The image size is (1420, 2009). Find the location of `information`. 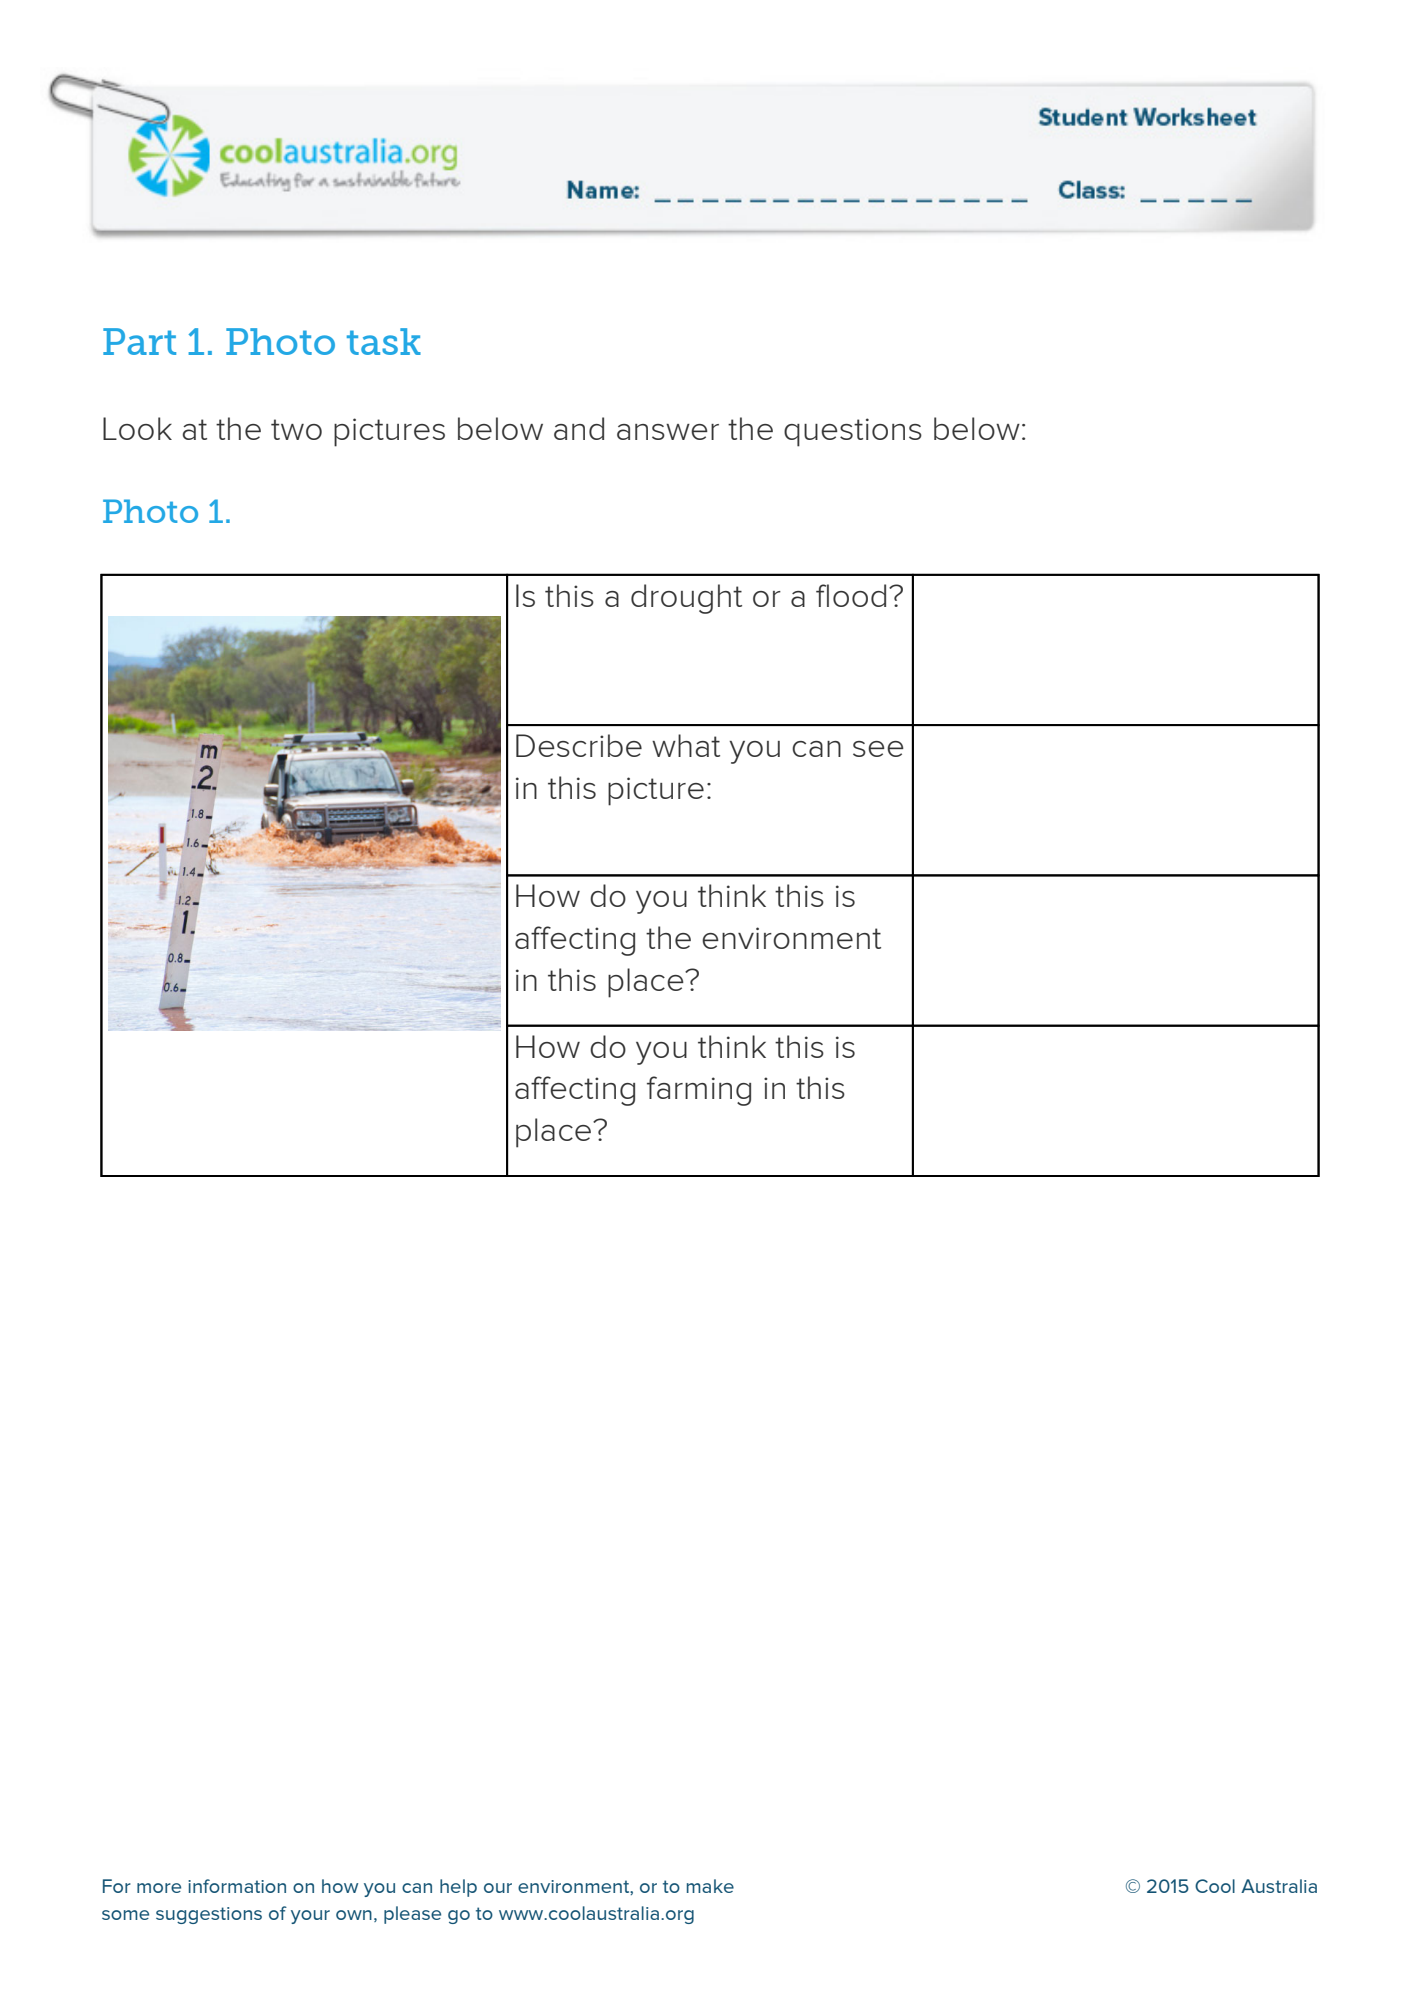

information is located at coordinates (237, 1886).
